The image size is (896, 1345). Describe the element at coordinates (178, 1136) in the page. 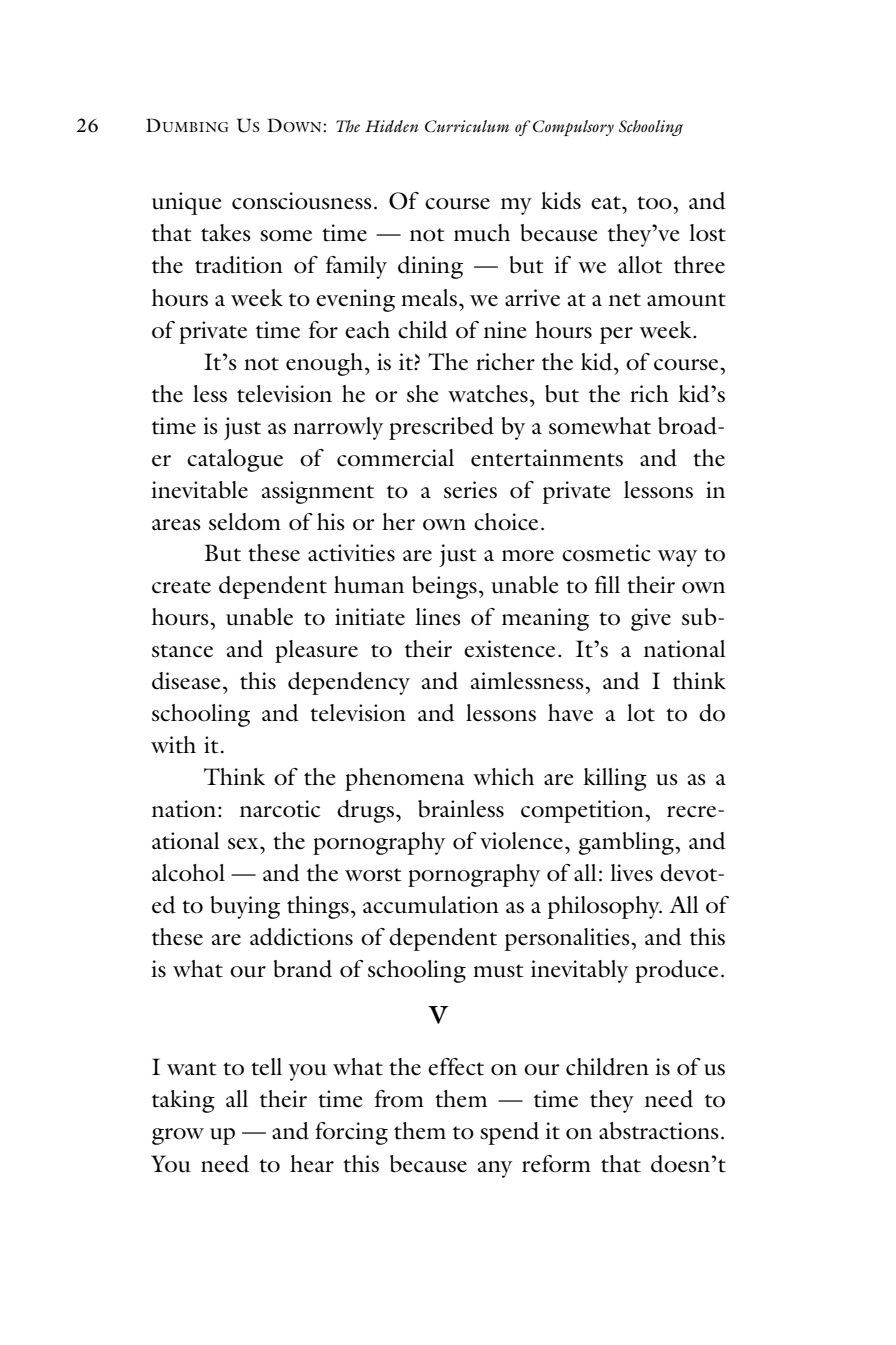

I see `grow` at that location.
